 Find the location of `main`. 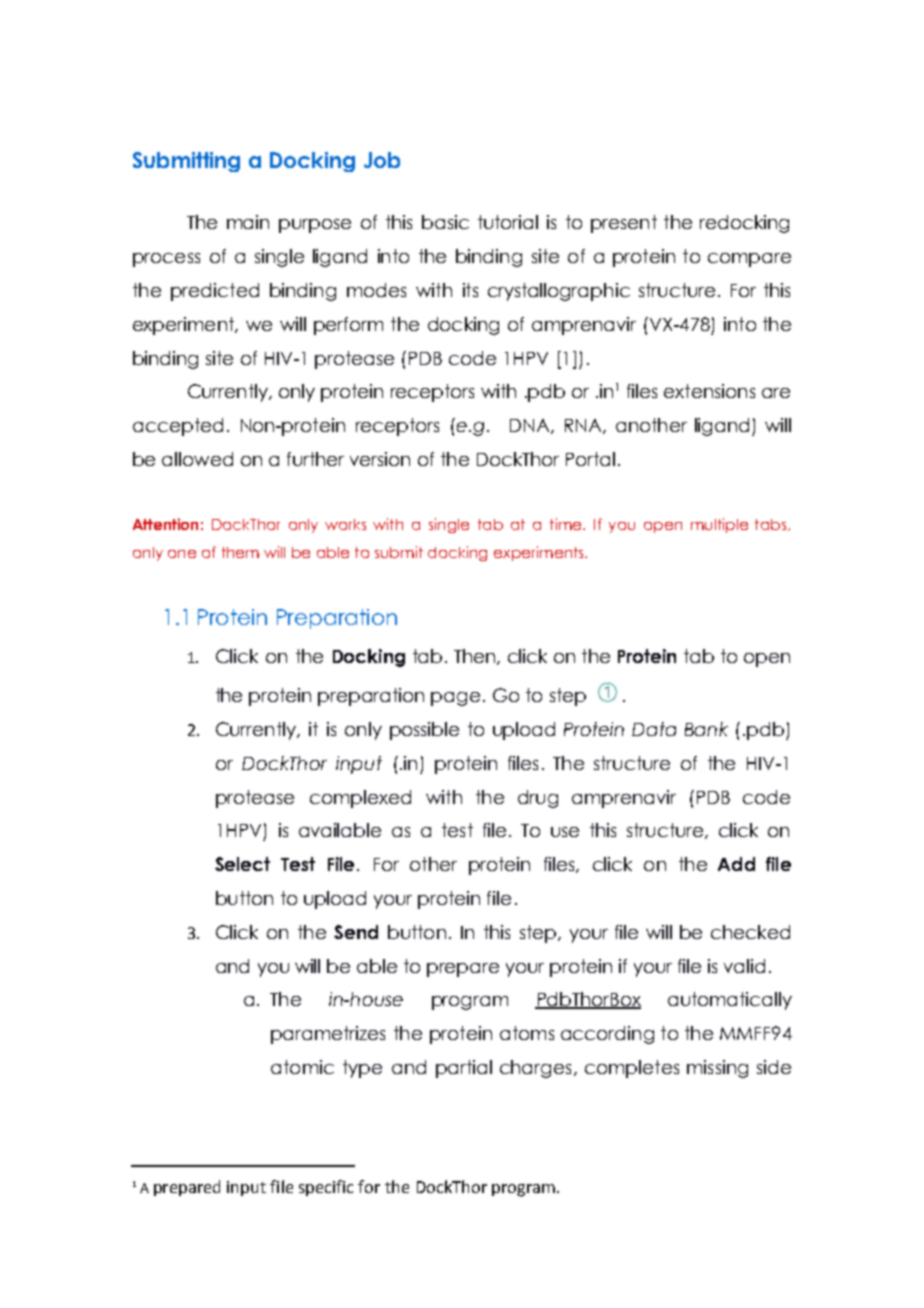

main is located at coordinates (248, 222).
